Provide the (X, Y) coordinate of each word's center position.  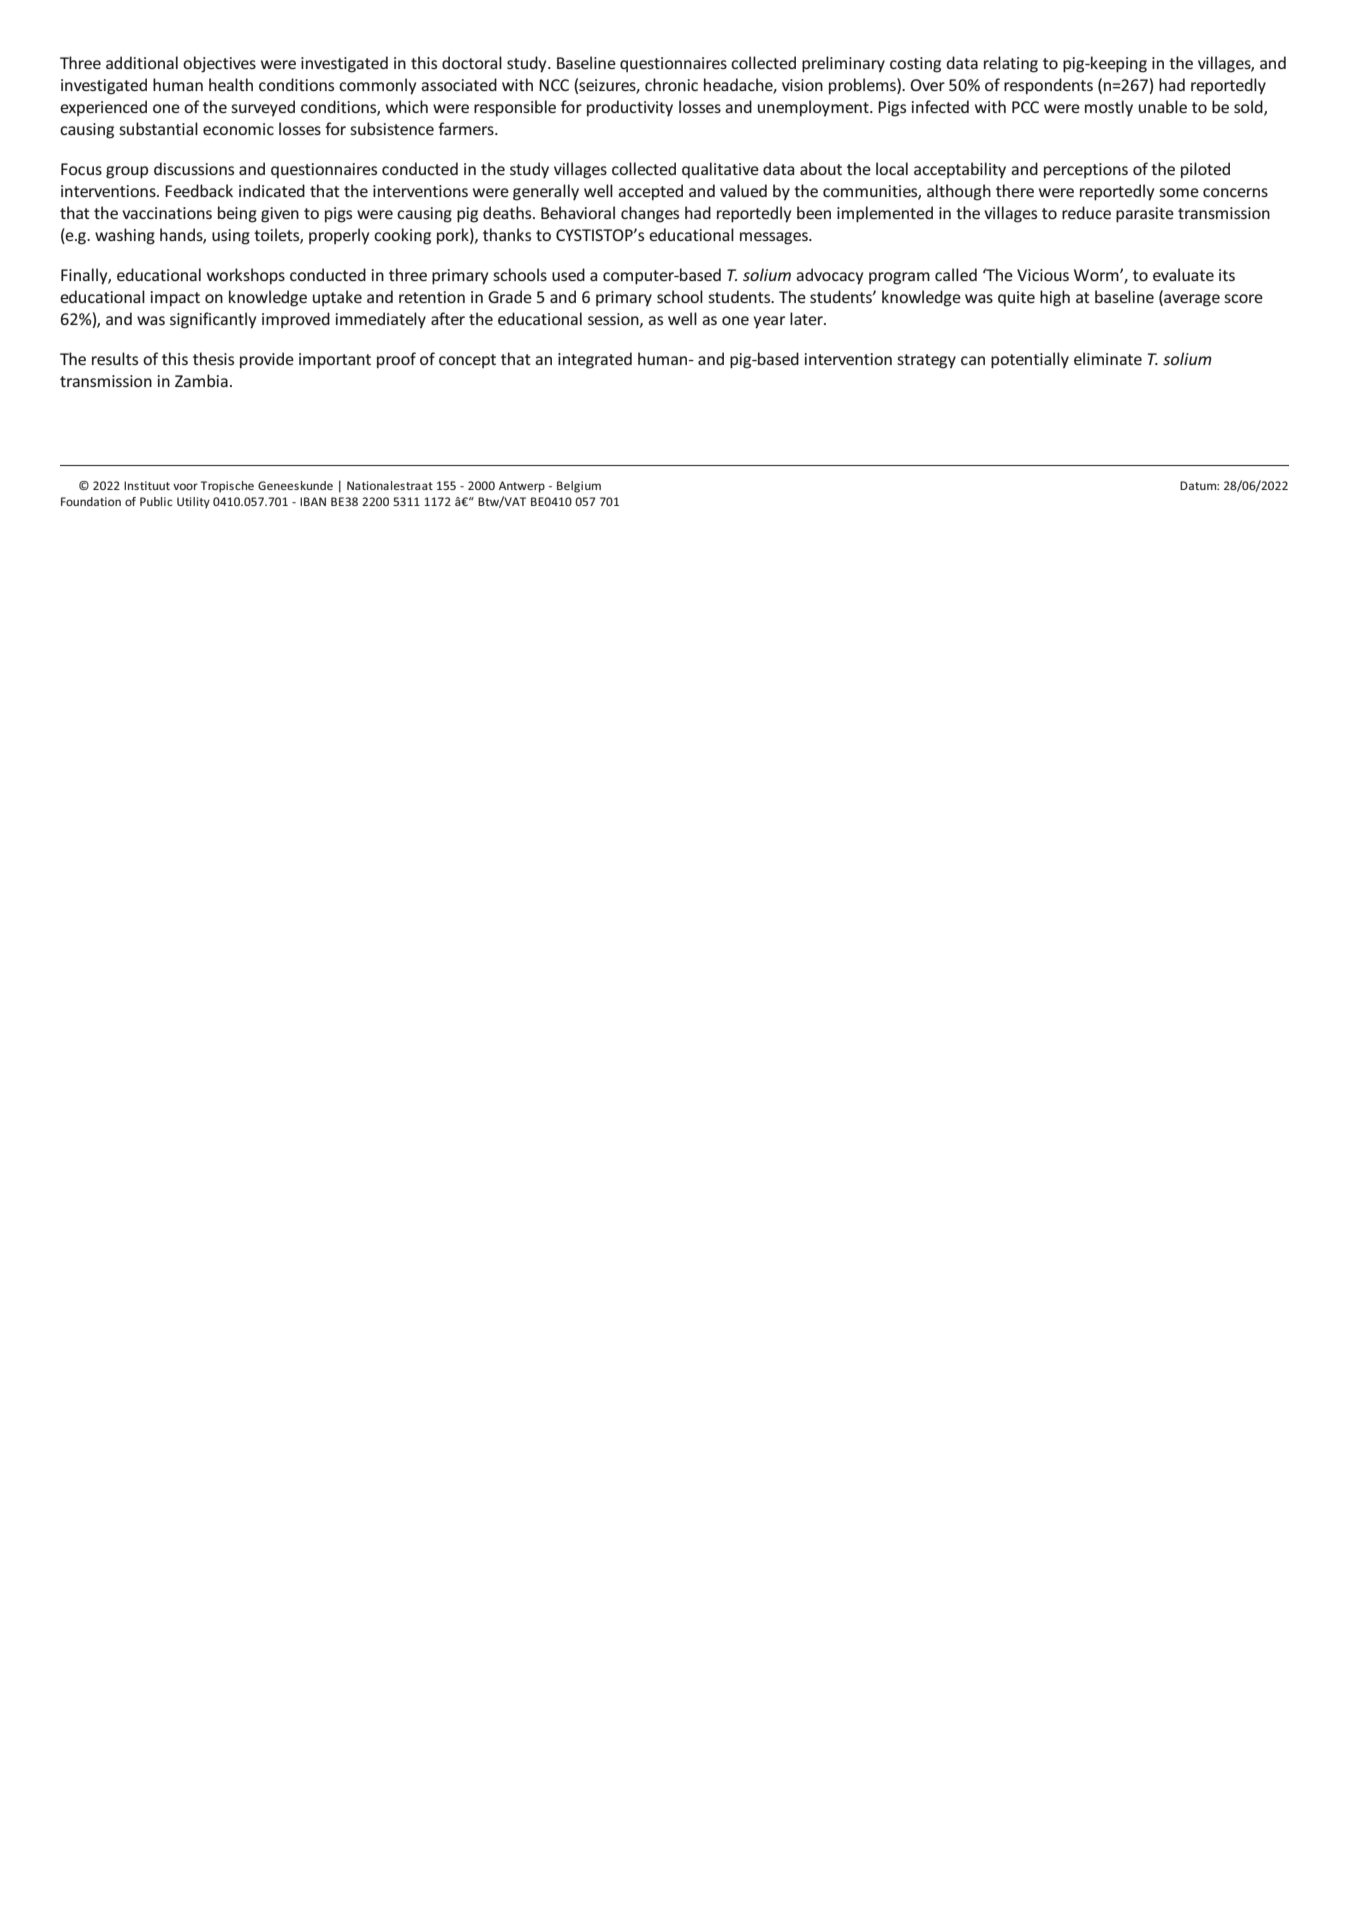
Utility (193, 503)
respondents (1048, 86)
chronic (671, 84)
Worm (1097, 275)
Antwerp (522, 487)
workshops (246, 276)
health (231, 84)
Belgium (579, 487)
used (568, 274)
